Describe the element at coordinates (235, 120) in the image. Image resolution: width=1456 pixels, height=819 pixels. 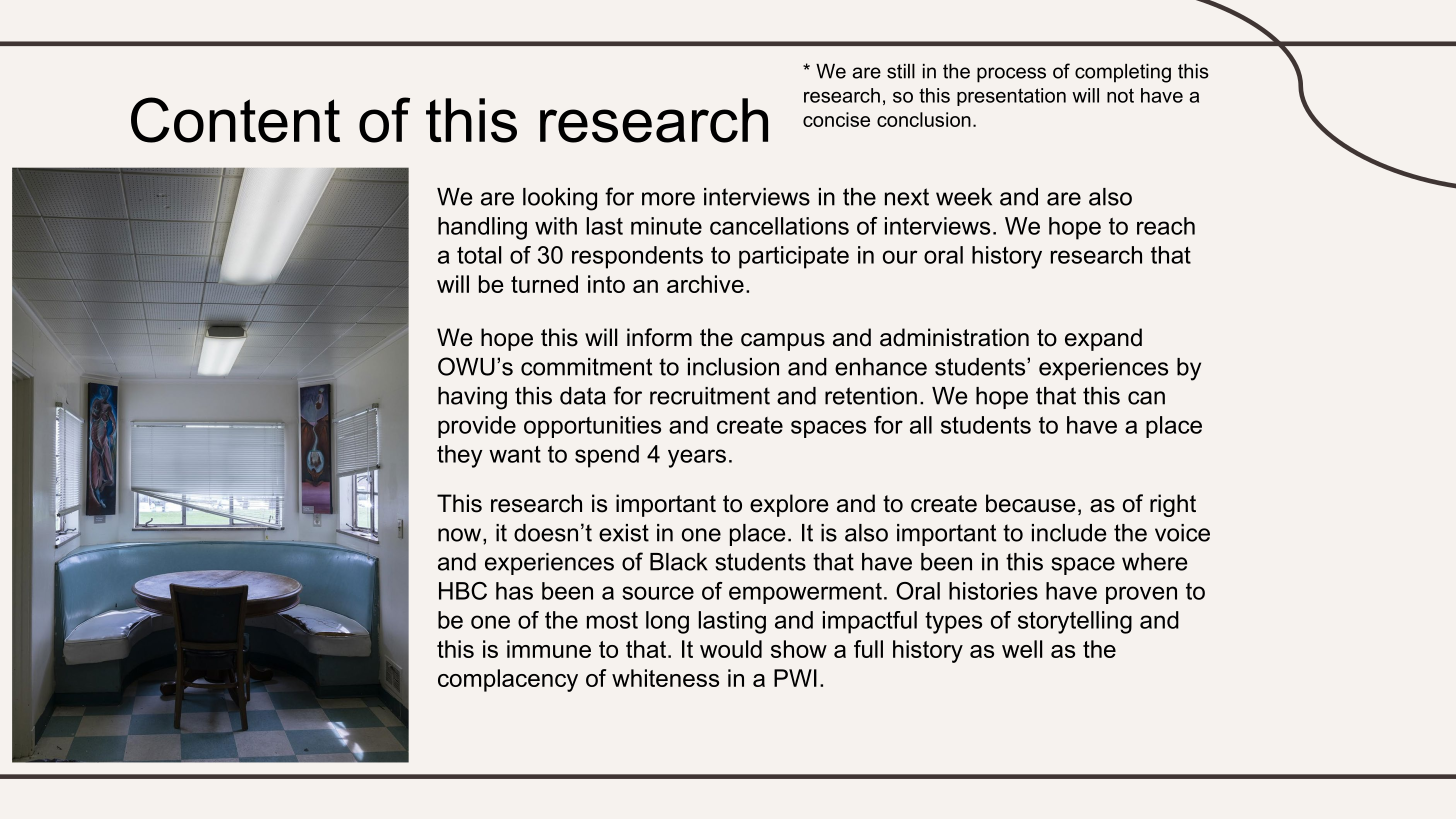
I see `Content` at that location.
